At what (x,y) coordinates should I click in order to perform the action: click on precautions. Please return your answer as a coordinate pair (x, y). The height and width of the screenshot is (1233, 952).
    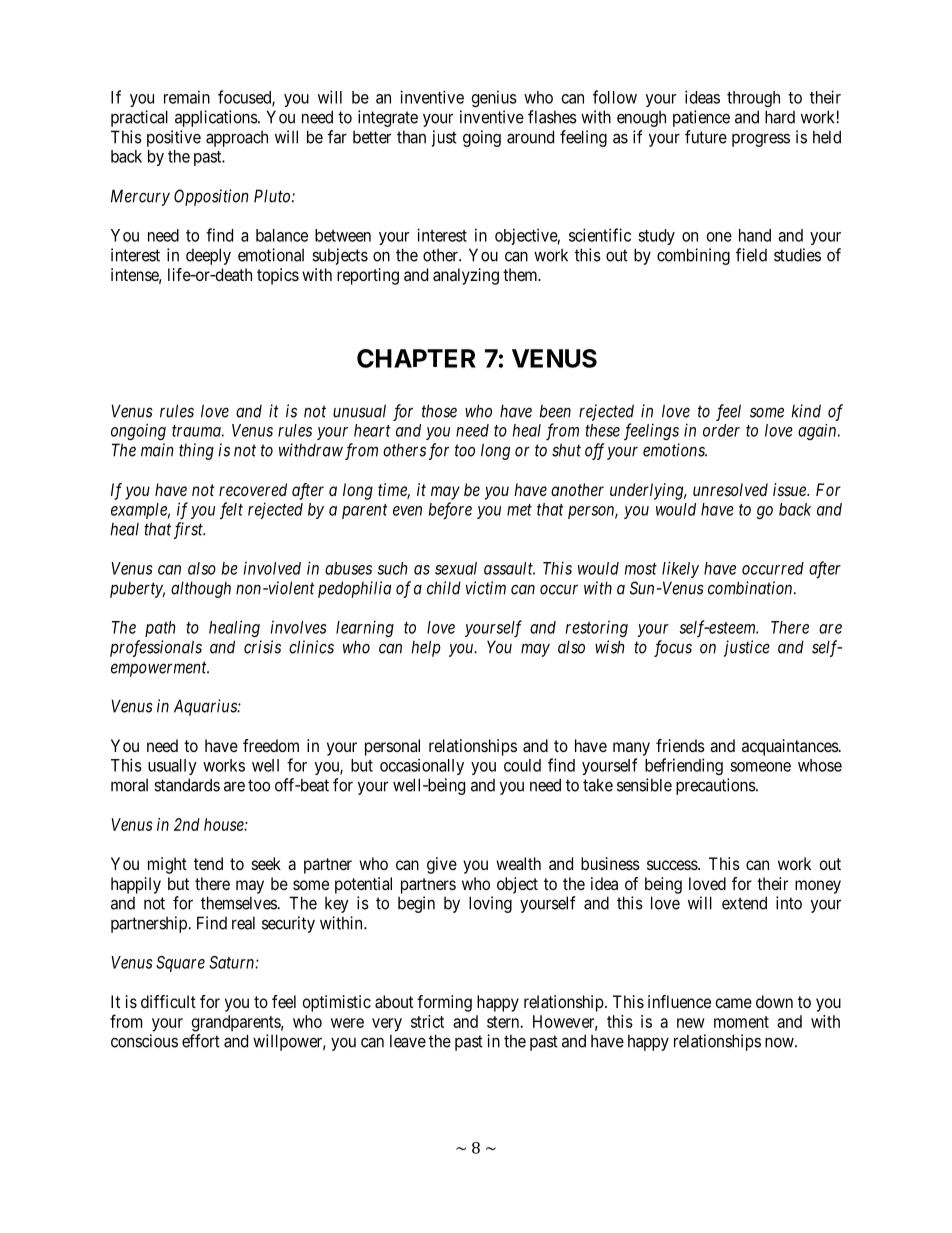
    Looking at the image, I should click on (716, 786).
